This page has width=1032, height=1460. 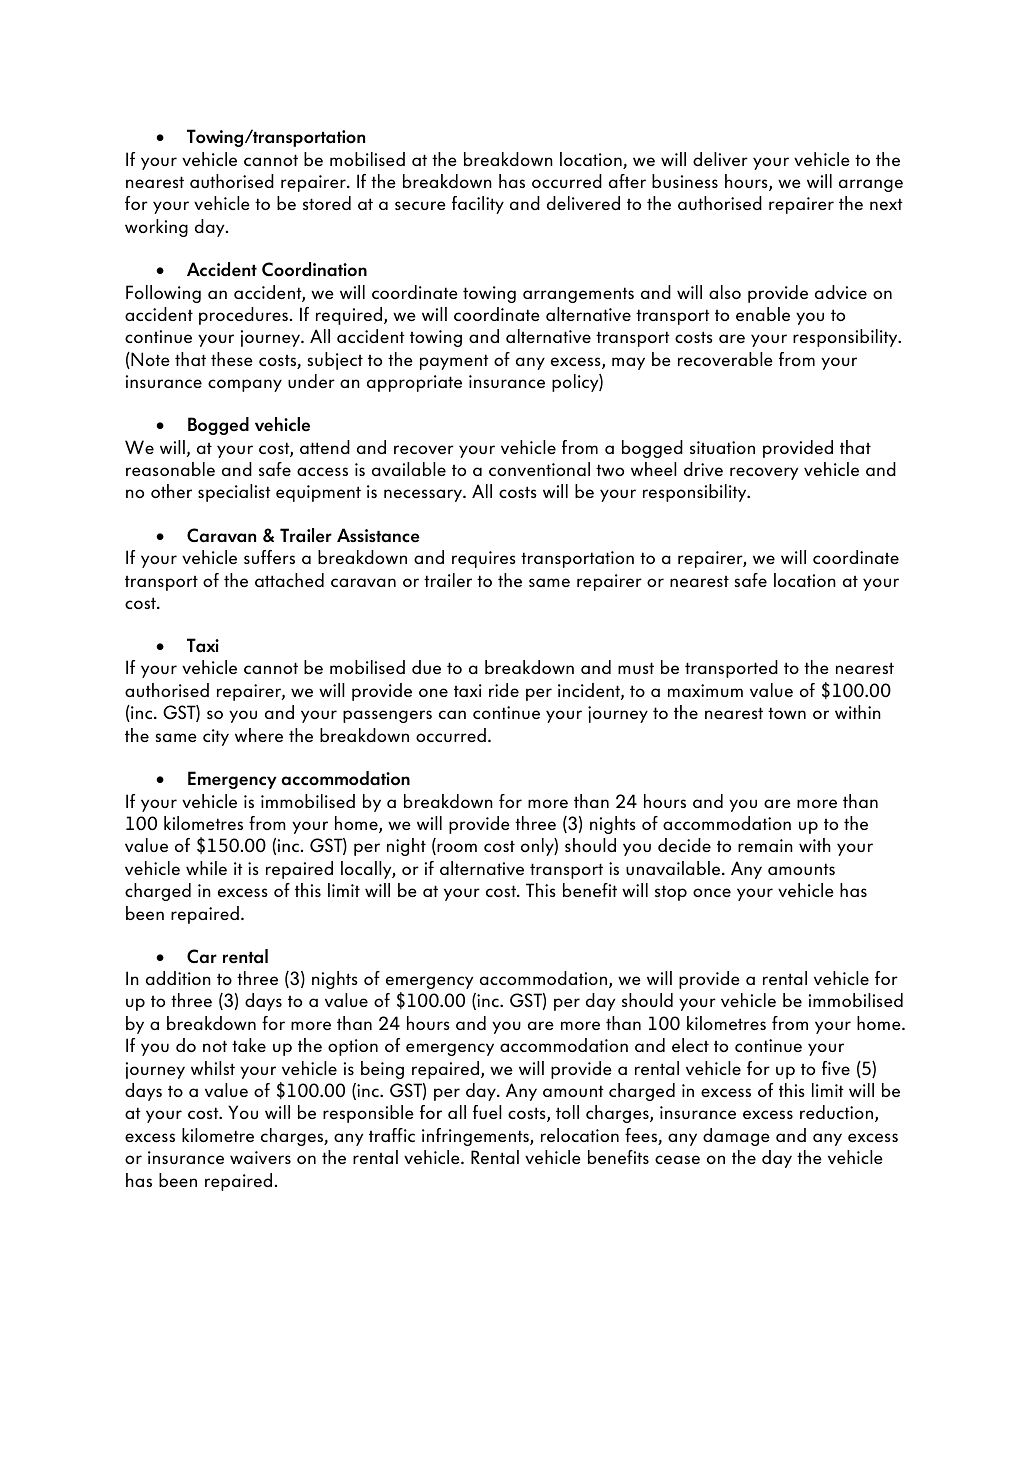 I want to click on waivers, so click(x=260, y=1157).
